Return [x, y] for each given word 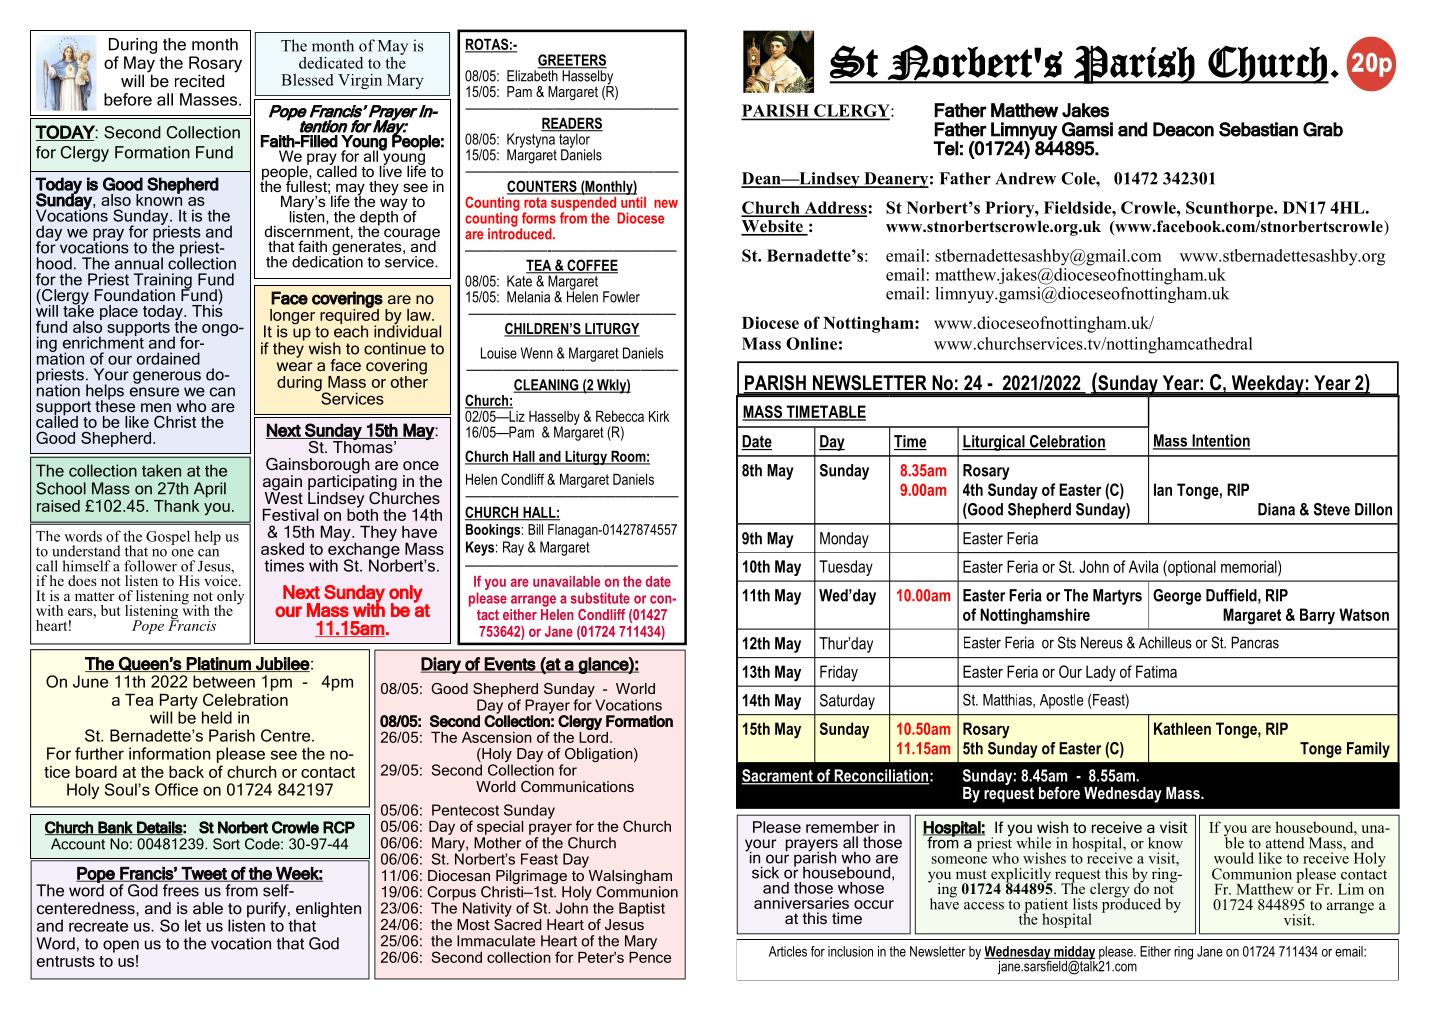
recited [199, 80]
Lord [593, 736]
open [121, 946]
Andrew [1025, 178]
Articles [788, 951]
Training [163, 282]
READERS [572, 124]
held [217, 717]
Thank [176, 506]
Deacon [1183, 129]
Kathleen [1182, 728]
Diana [1276, 509]
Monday [844, 540]
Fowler [621, 297]
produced [1131, 904]
